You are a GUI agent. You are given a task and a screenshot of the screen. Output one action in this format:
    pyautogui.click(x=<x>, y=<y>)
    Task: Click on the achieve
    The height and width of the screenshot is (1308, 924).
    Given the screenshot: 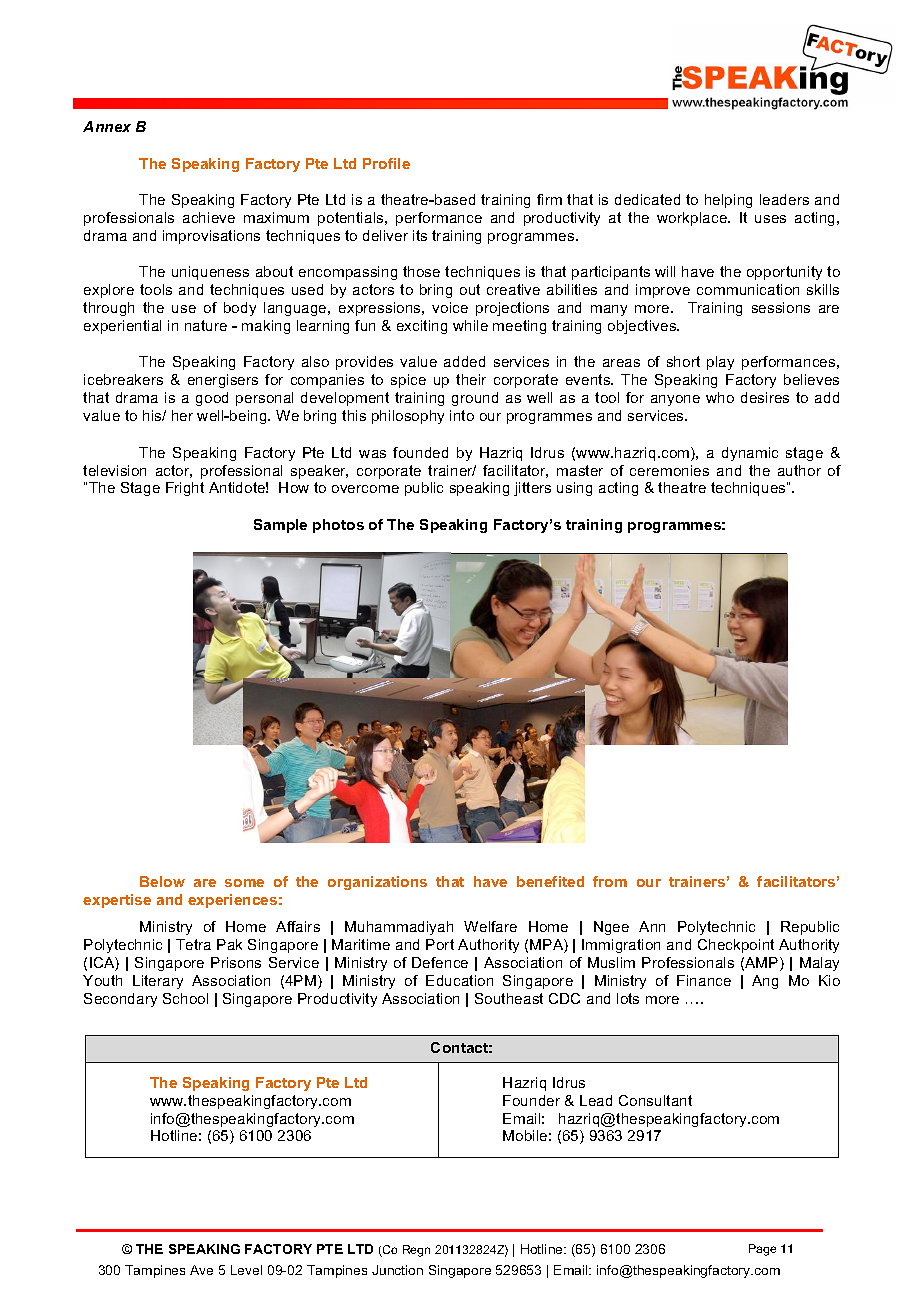 What is the action you would take?
    pyautogui.click(x=209, y=217)
